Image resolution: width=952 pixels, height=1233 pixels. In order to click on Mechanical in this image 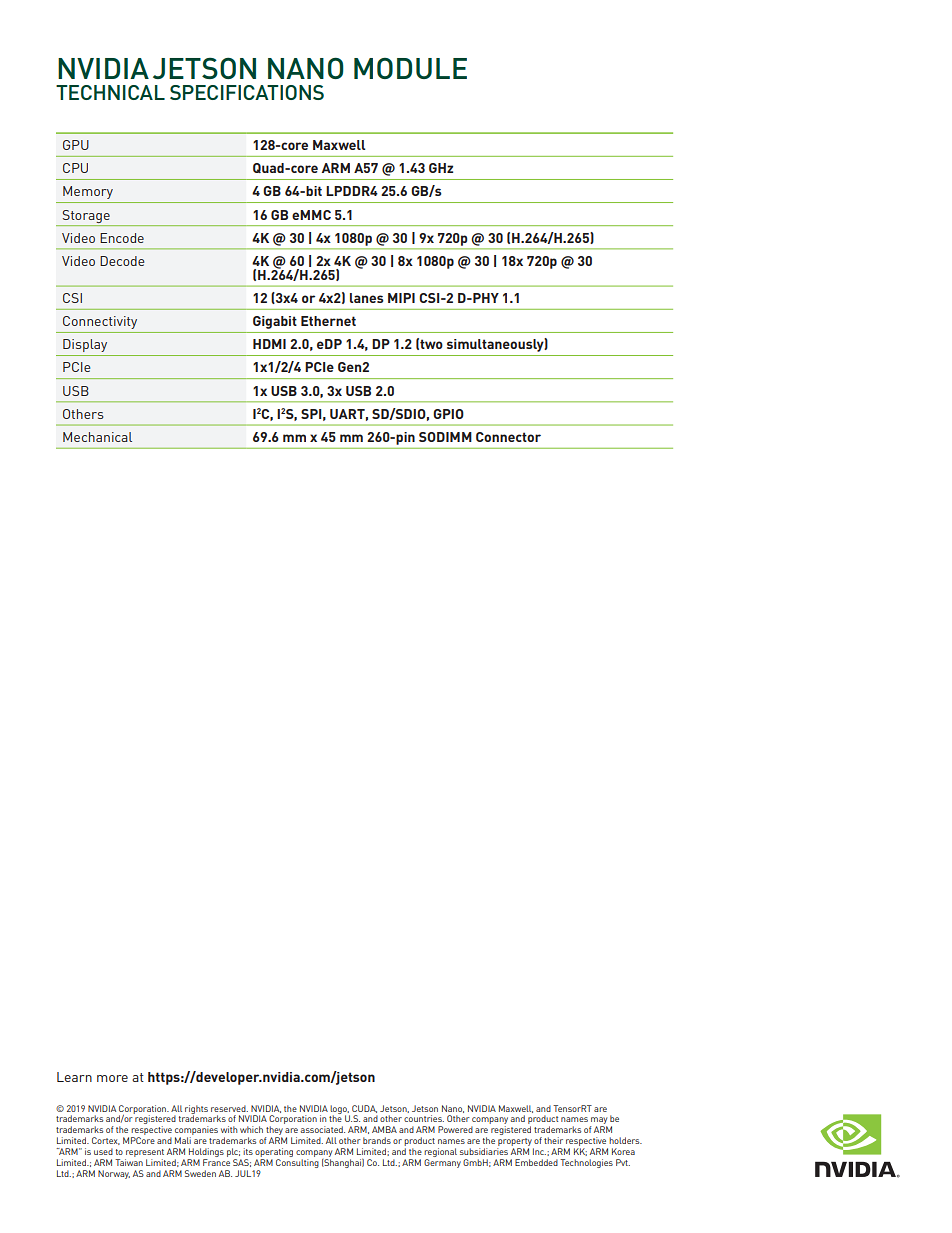, I will do `click(97, 437)`.
